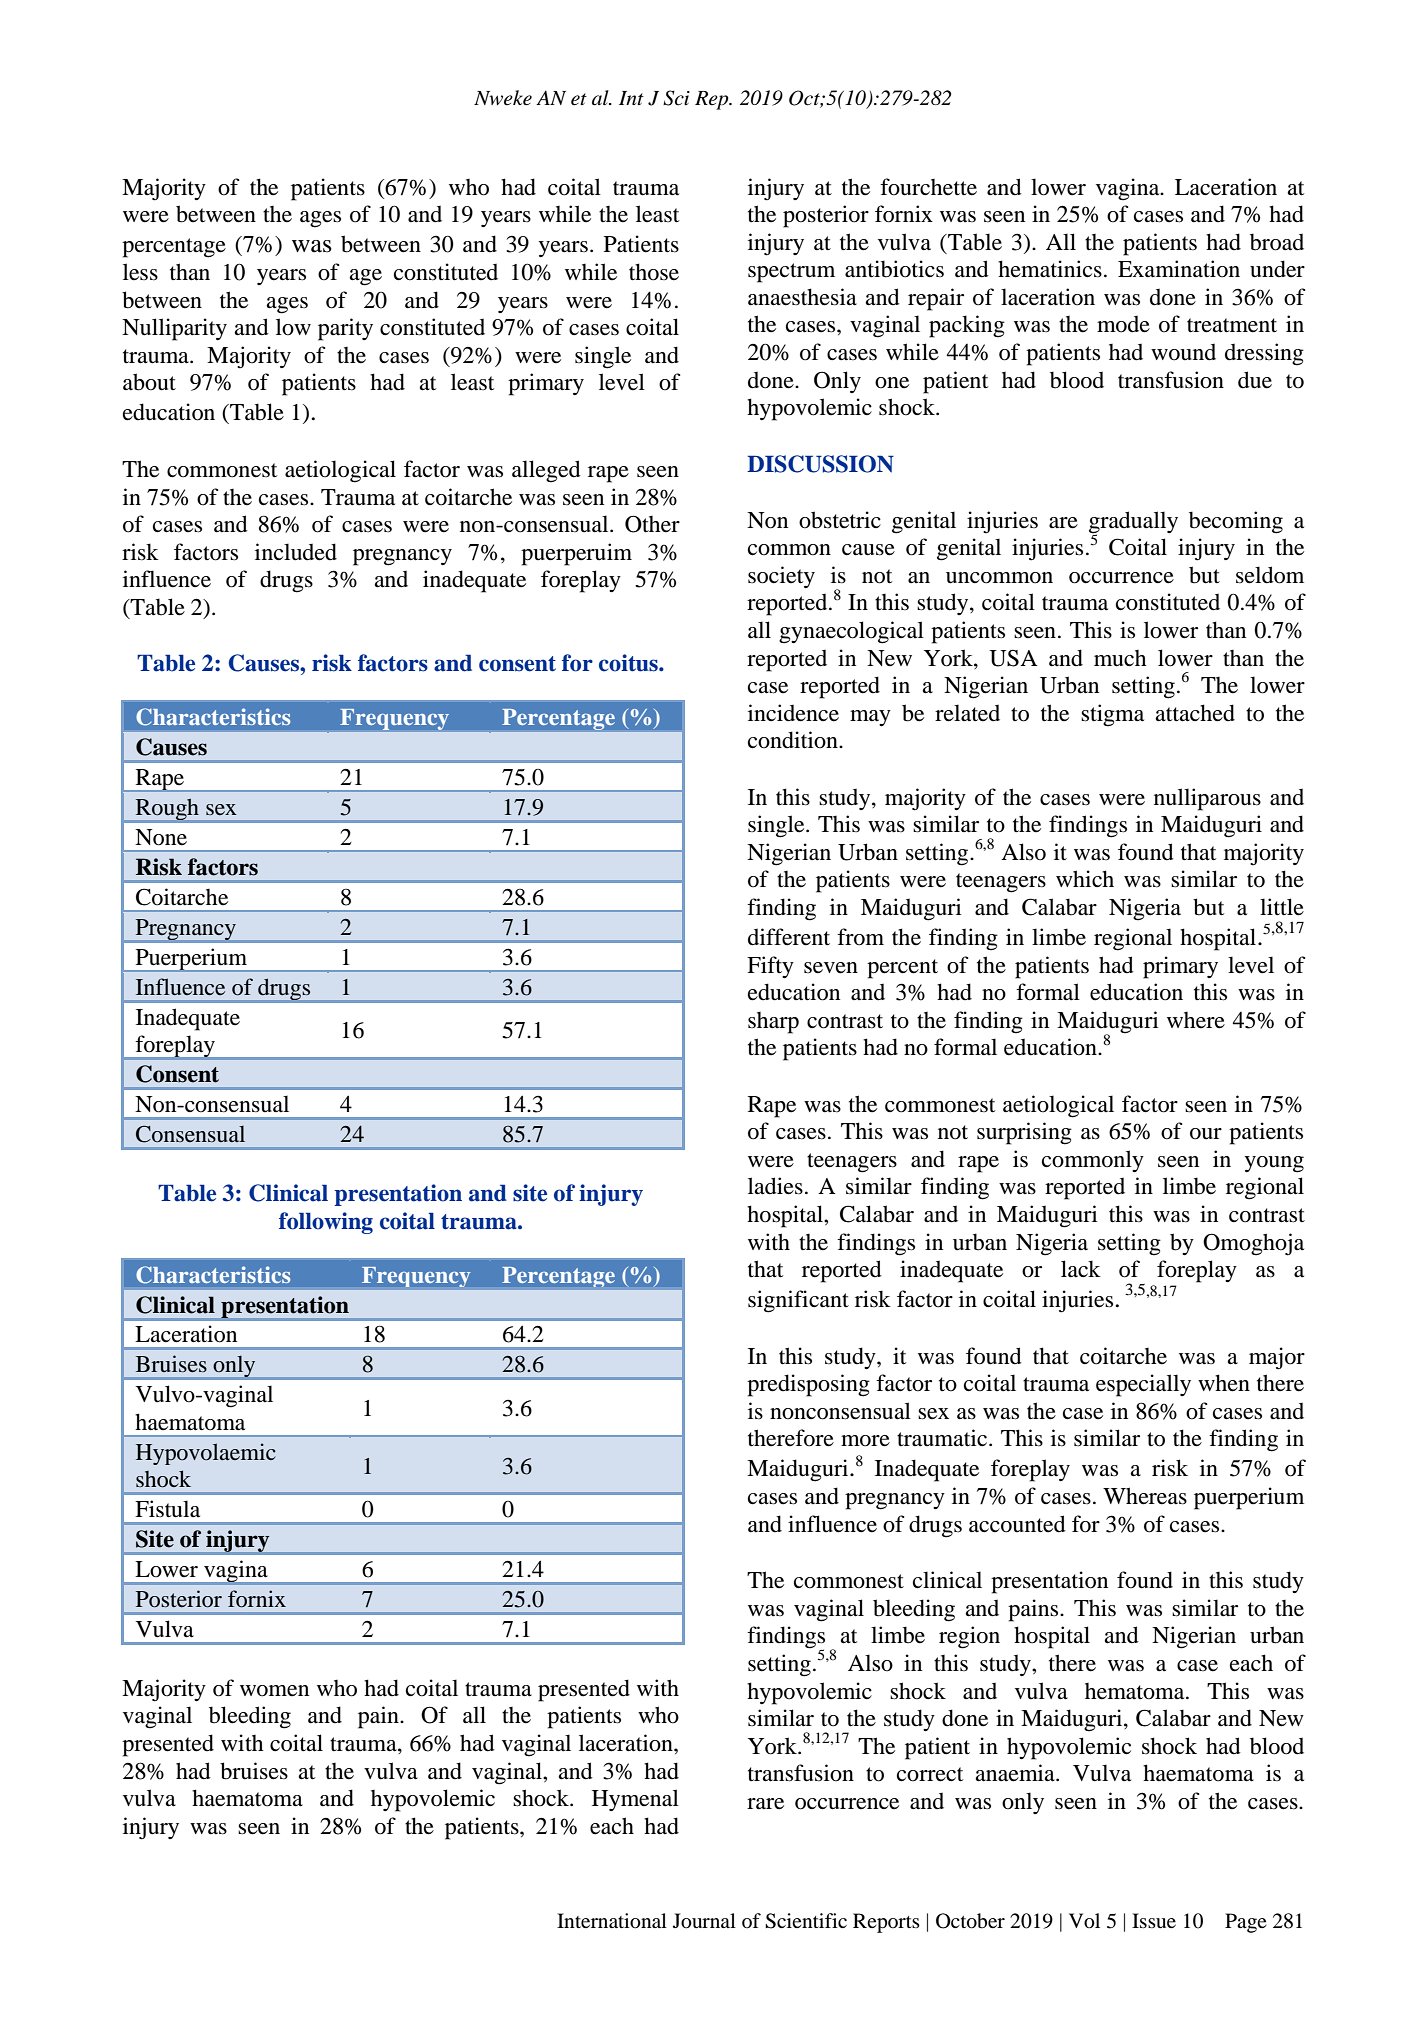 The height and width of the screenshot is (2018, 1427). Describe the element at coordinates (1143, 1385) in the screenshot. I see `especially` at that location.
